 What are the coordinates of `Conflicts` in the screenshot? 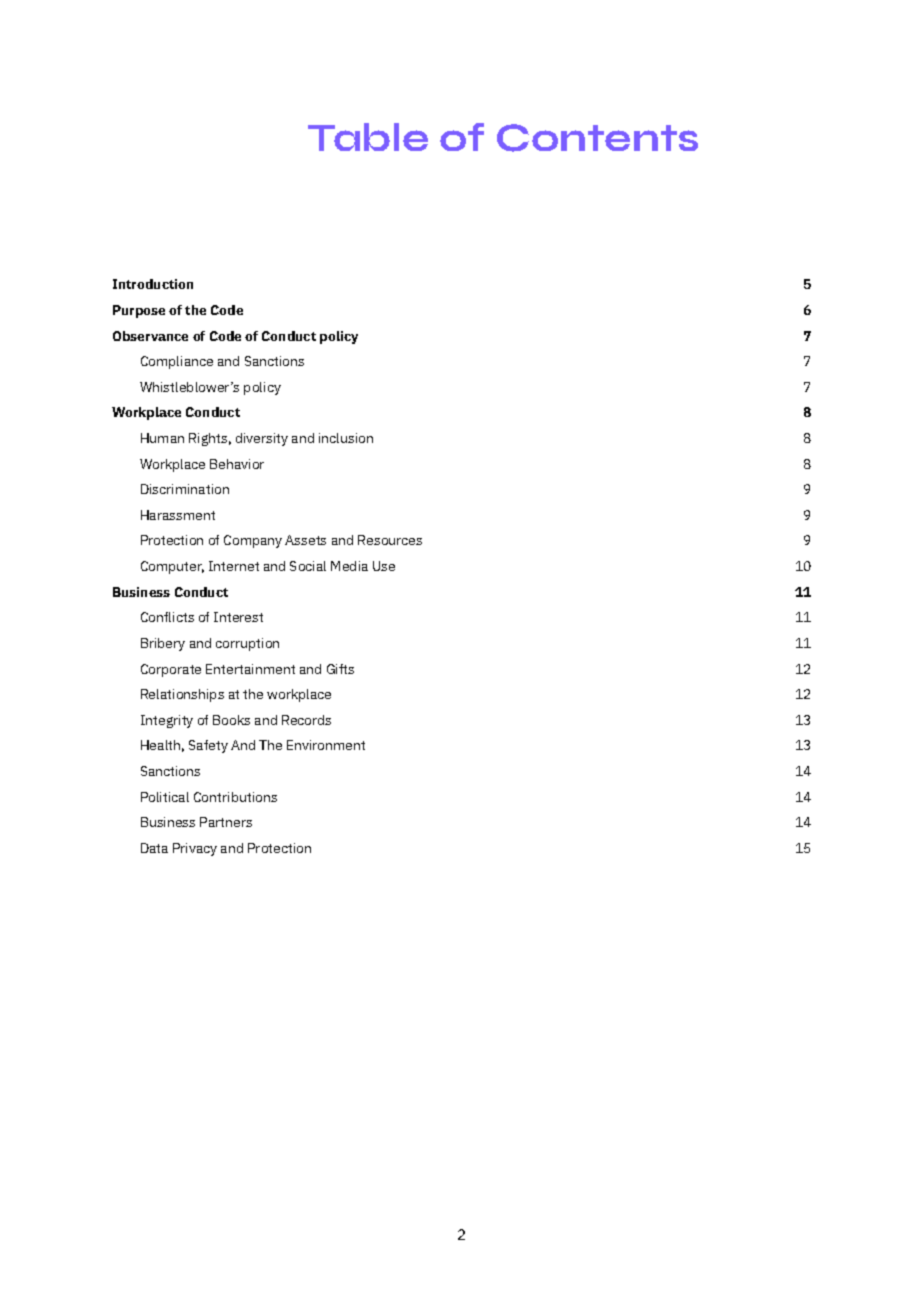 It's located at (167, 617).
